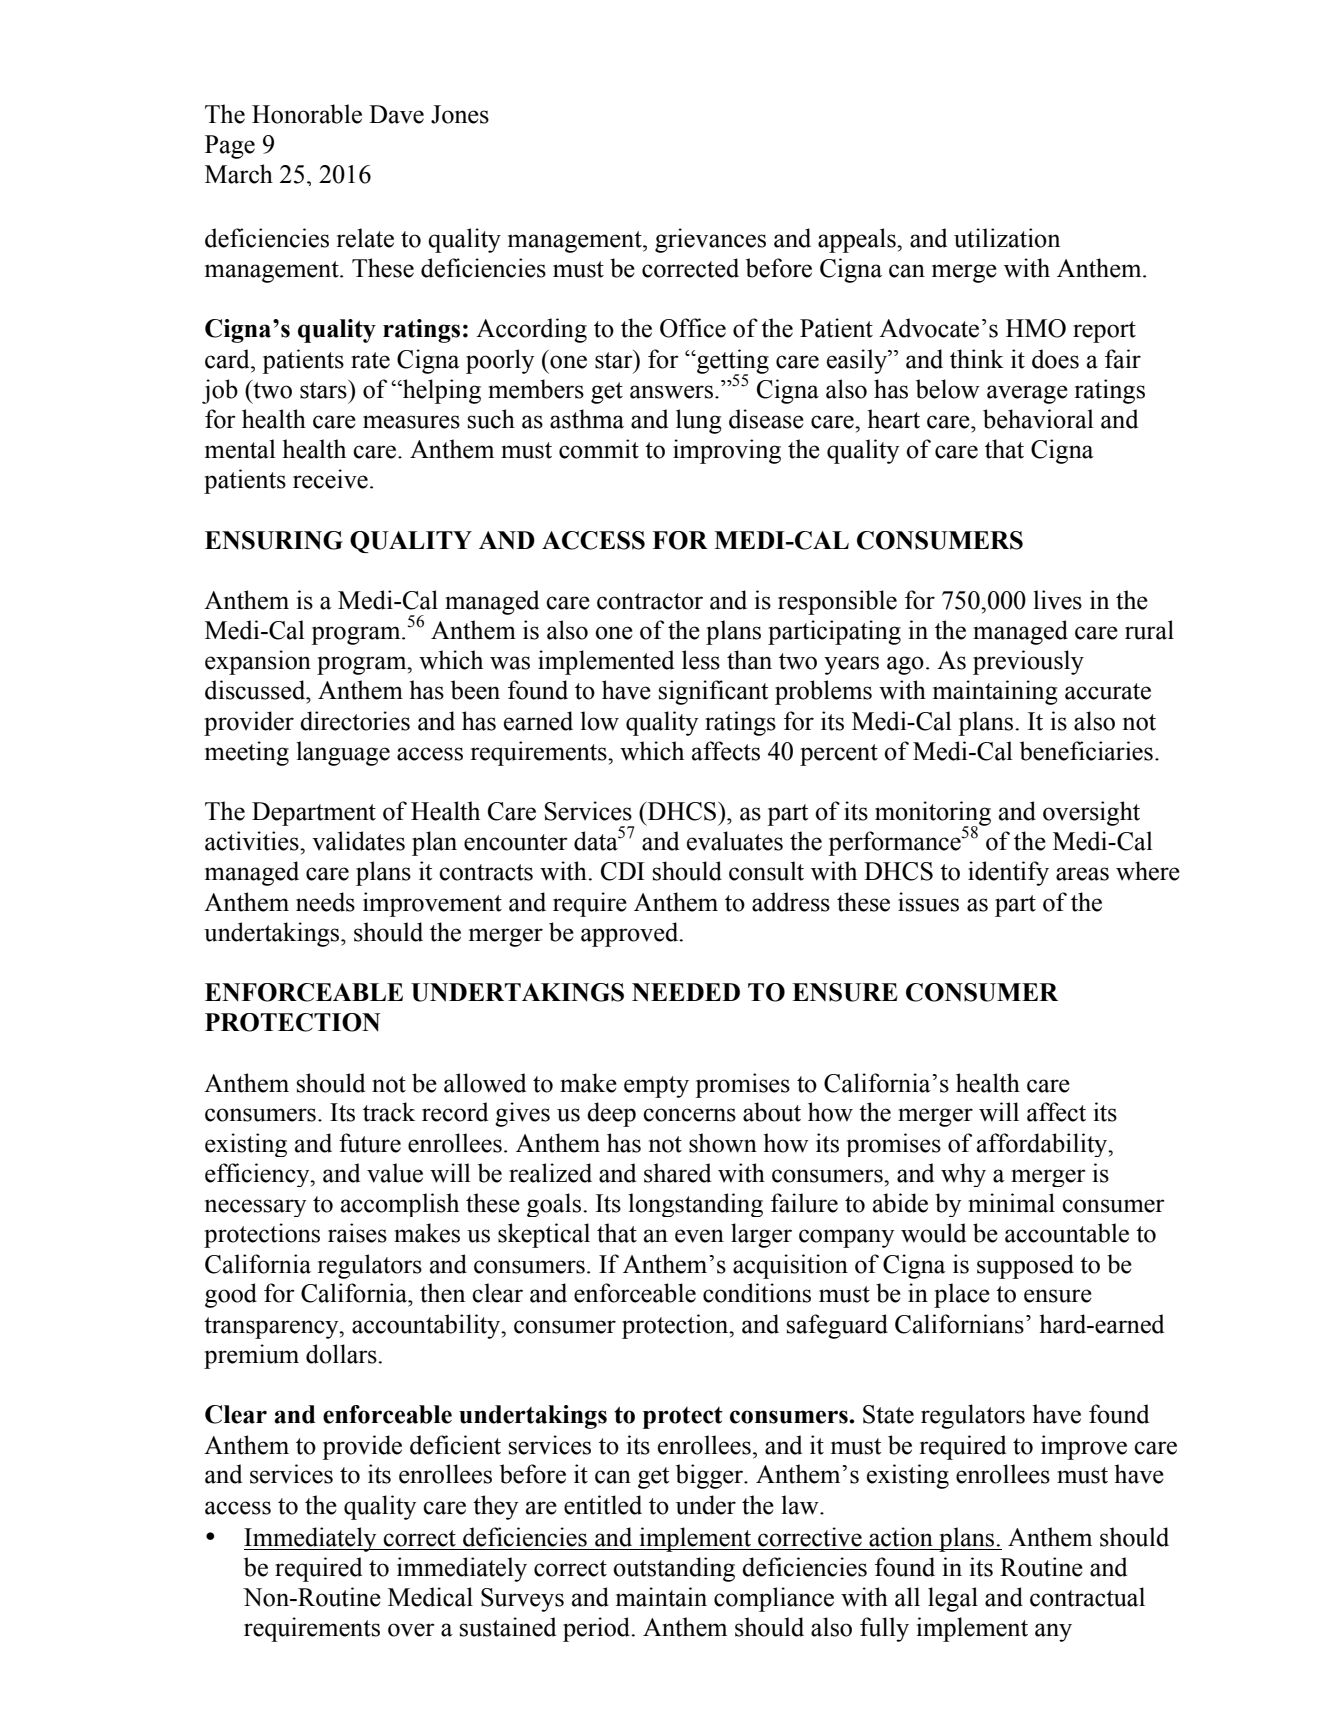  Describe the element at coordinates (714, 692) in the document. I see `significant` at that location.
